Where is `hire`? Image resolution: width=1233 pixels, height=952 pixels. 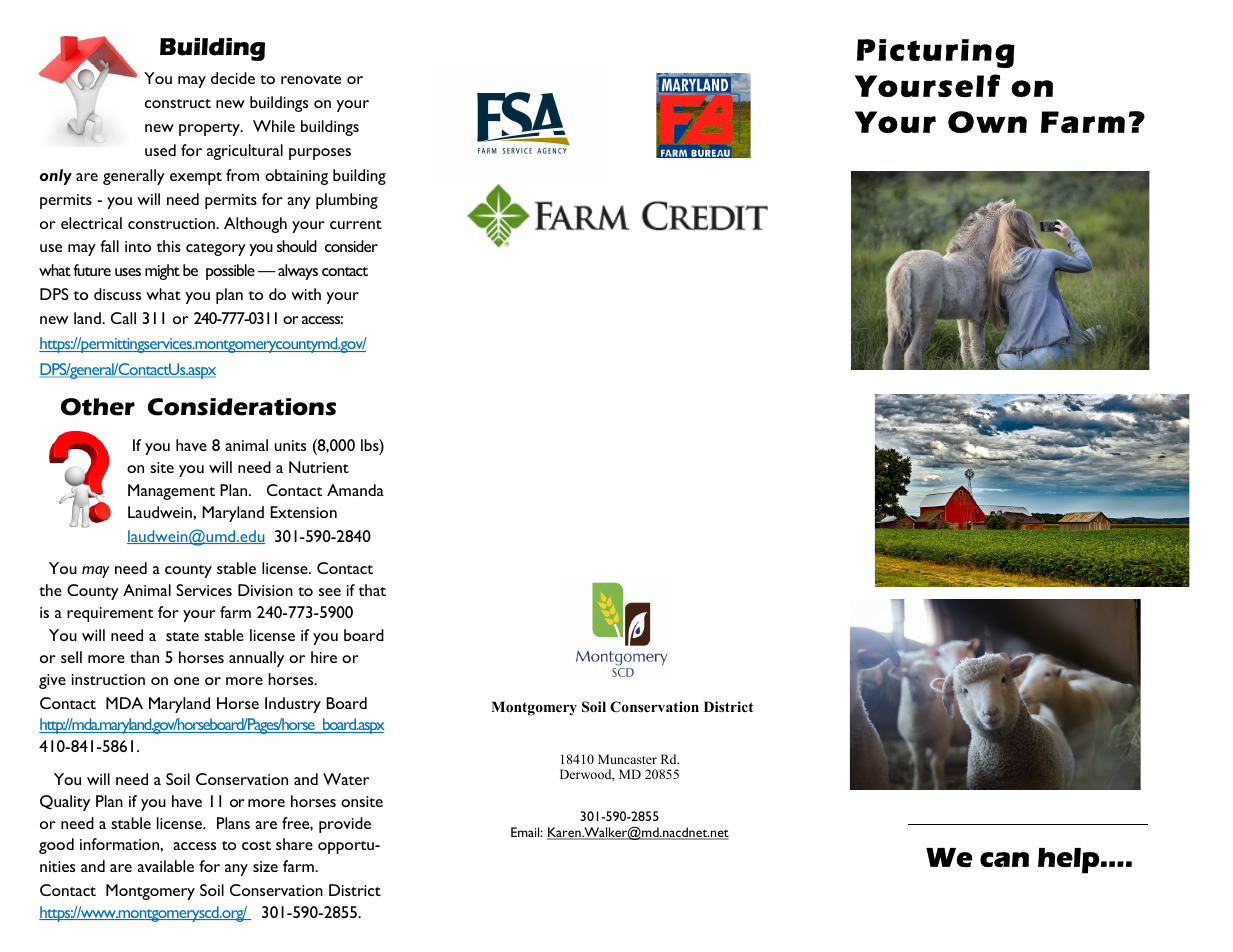 hire is located at coordinates (324, 657).
